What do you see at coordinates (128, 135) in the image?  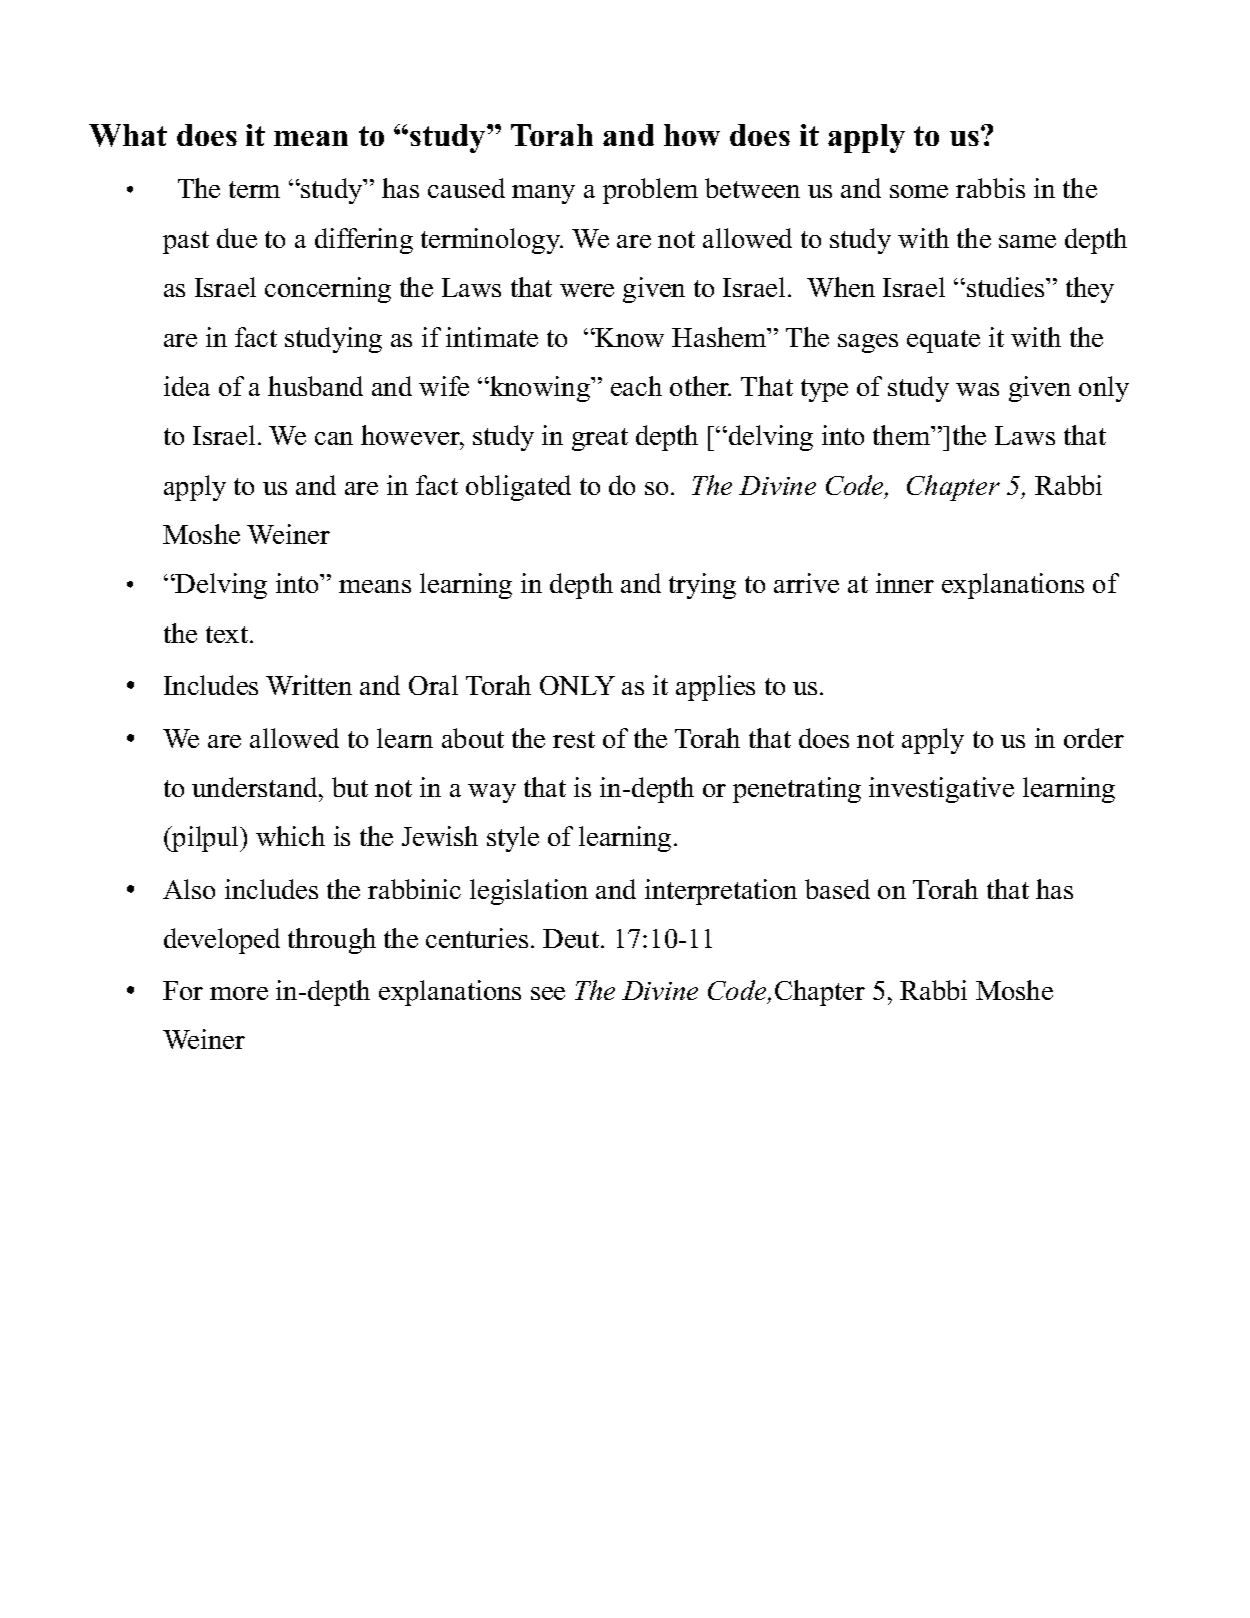 I see `What` at bounding box center [128, 135].
